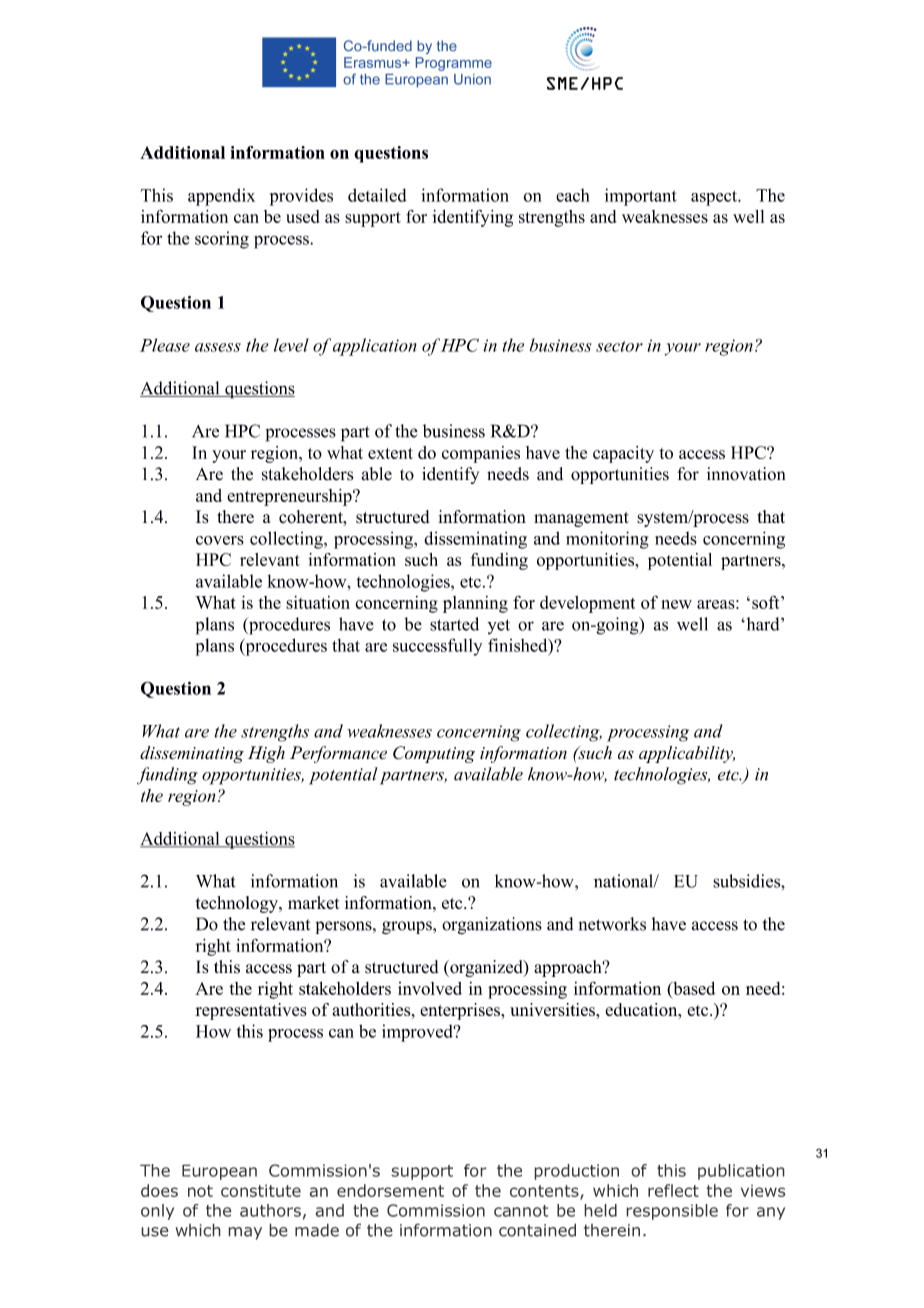  Describe the element at coordinates (454, 624) in the page. I see `started` at that location.
